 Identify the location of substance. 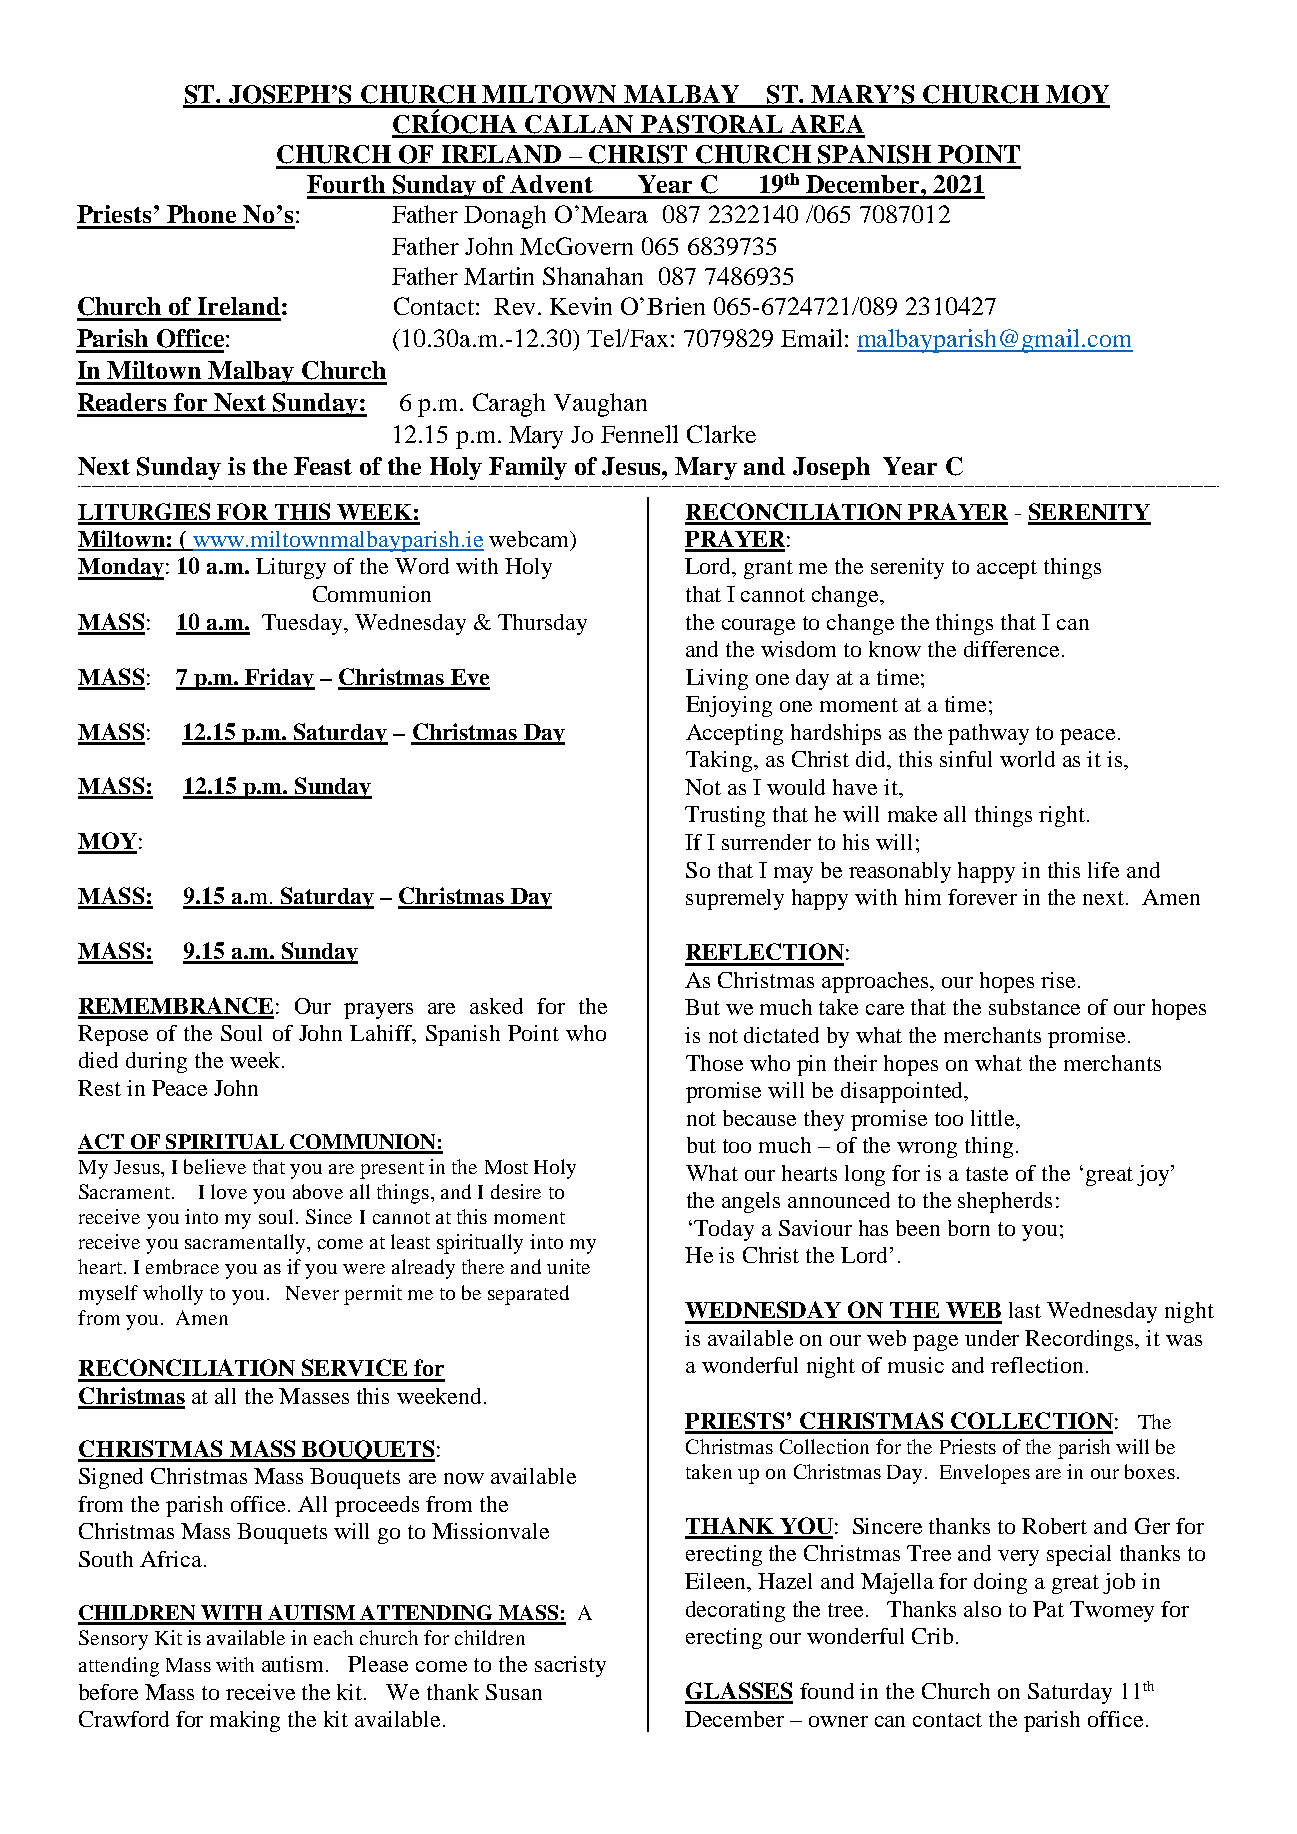
(1034, 1007).
